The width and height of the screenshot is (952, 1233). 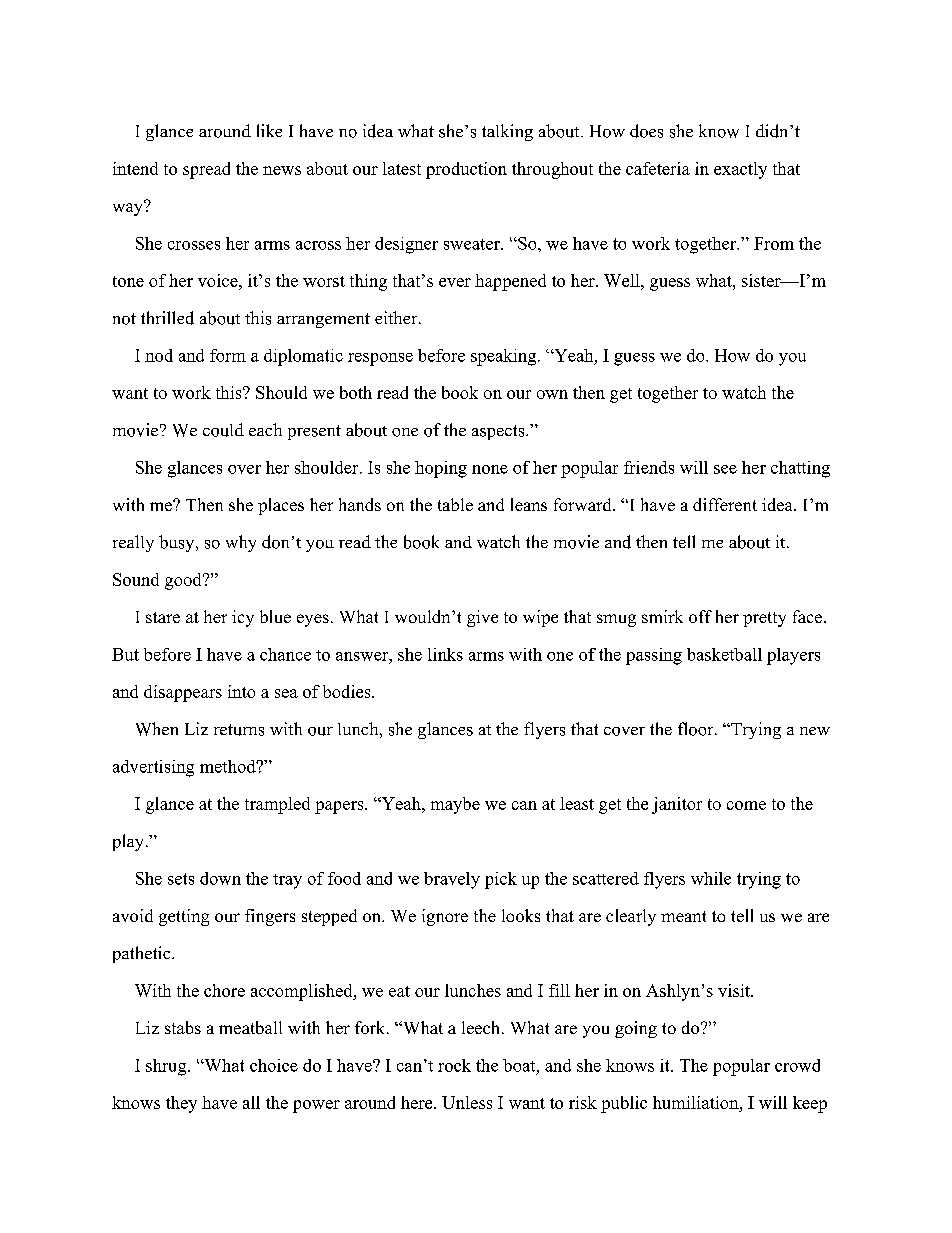 What do you see at coordinates (452, 880) in the screenshot?
I see `bravely` at bounding box center [452, 880].
